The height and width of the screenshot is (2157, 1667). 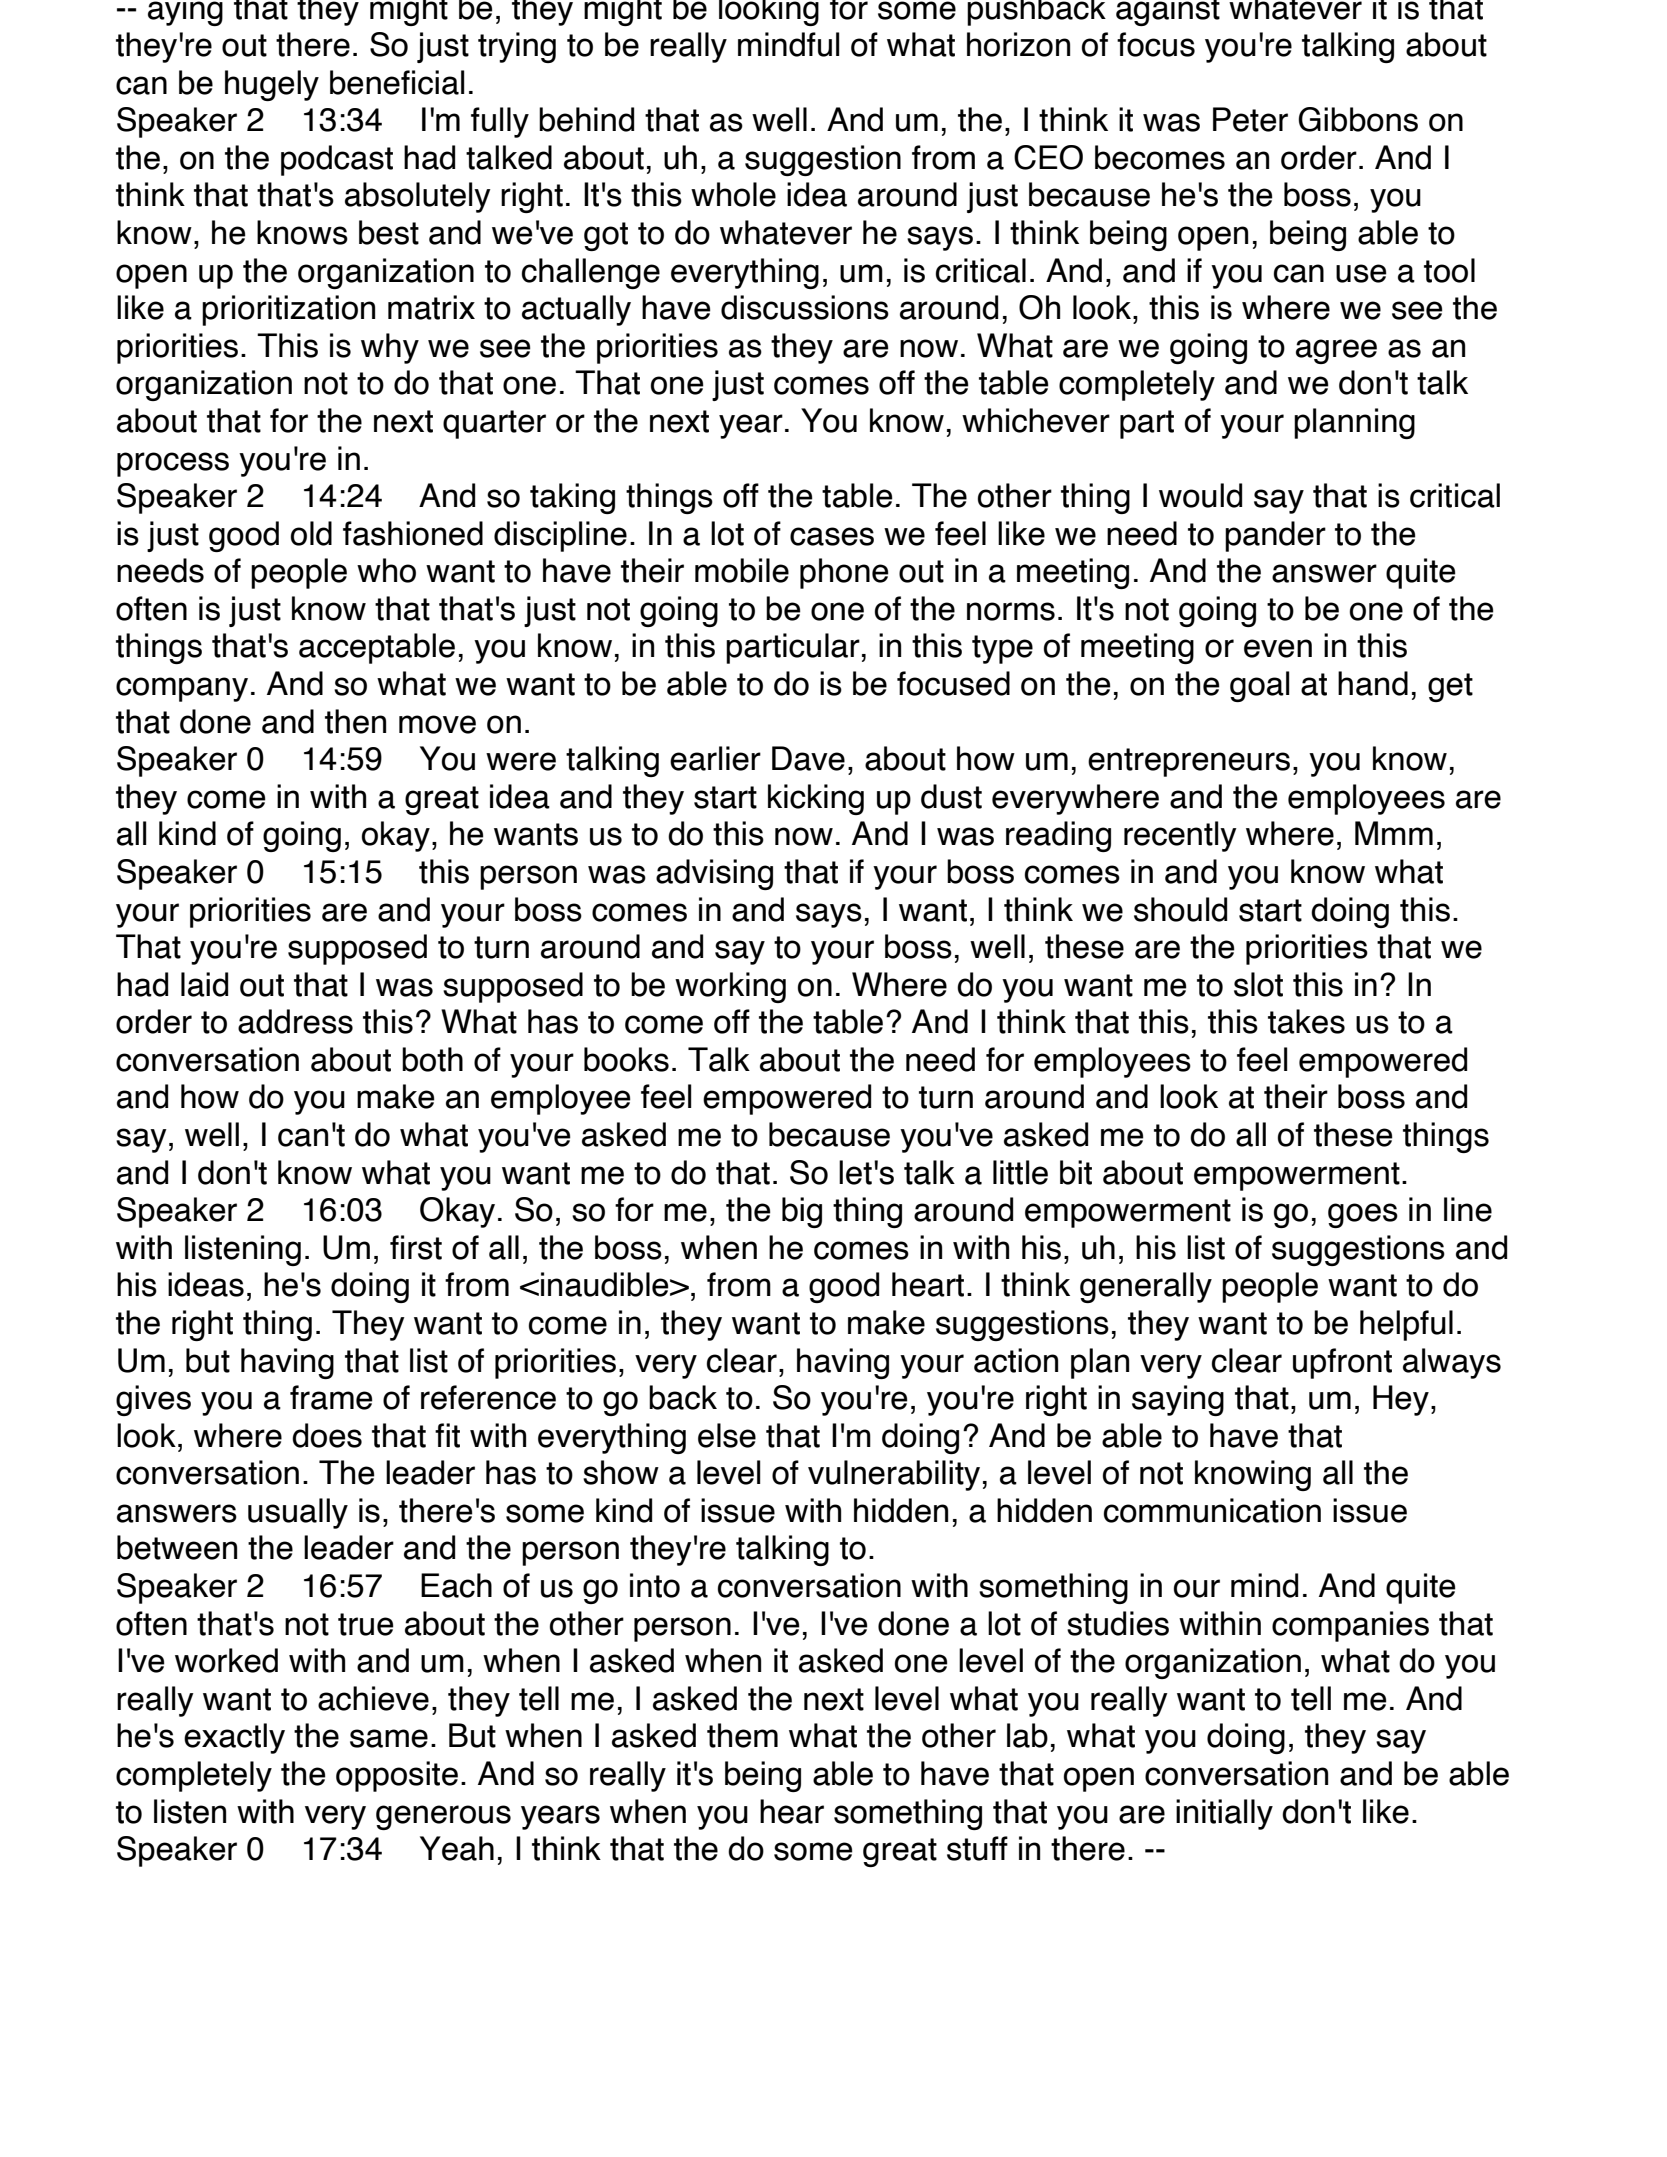 What do you see at coordinates (397, 1776) in the screenshot?
I see `opposite` at bounding box center [397, 1776].
